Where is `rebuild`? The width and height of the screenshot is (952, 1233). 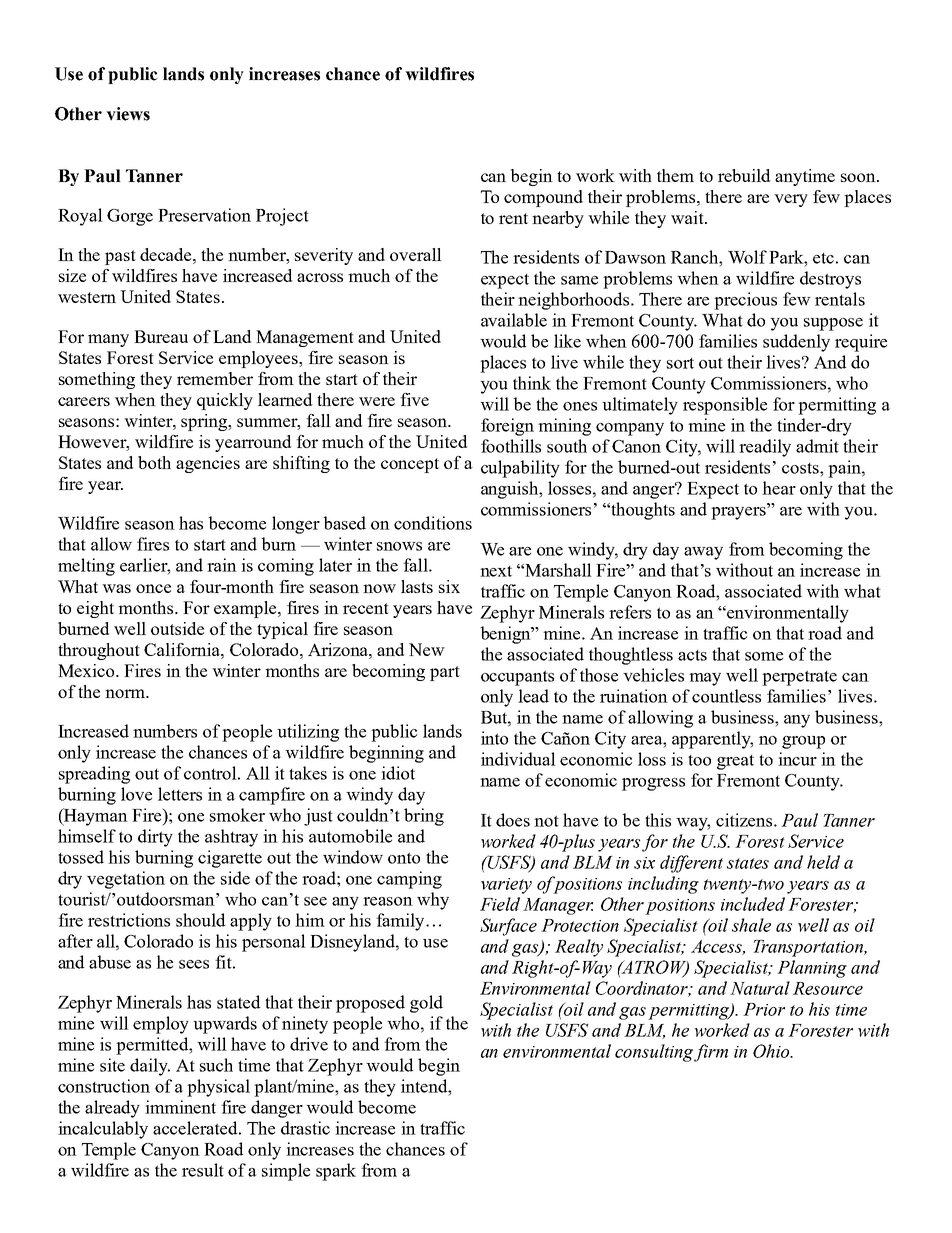 rebuild is located at coordinates (744, 175).
